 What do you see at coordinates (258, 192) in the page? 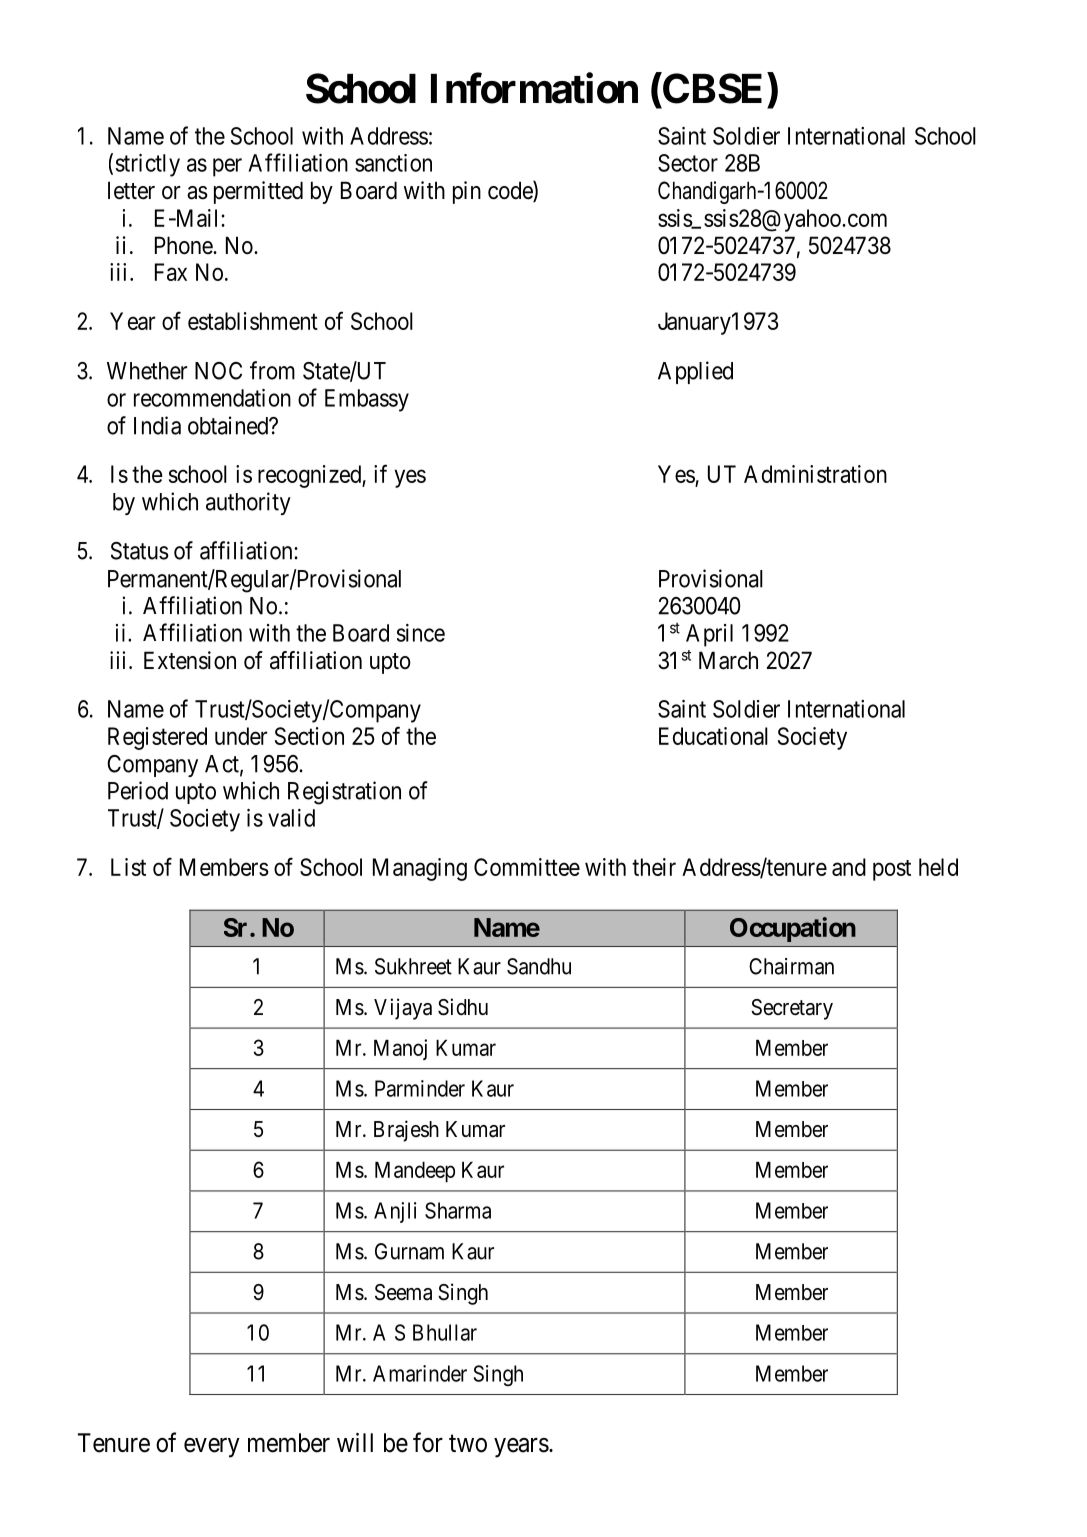
I see `permitted` at bounding box center [258, 192].
